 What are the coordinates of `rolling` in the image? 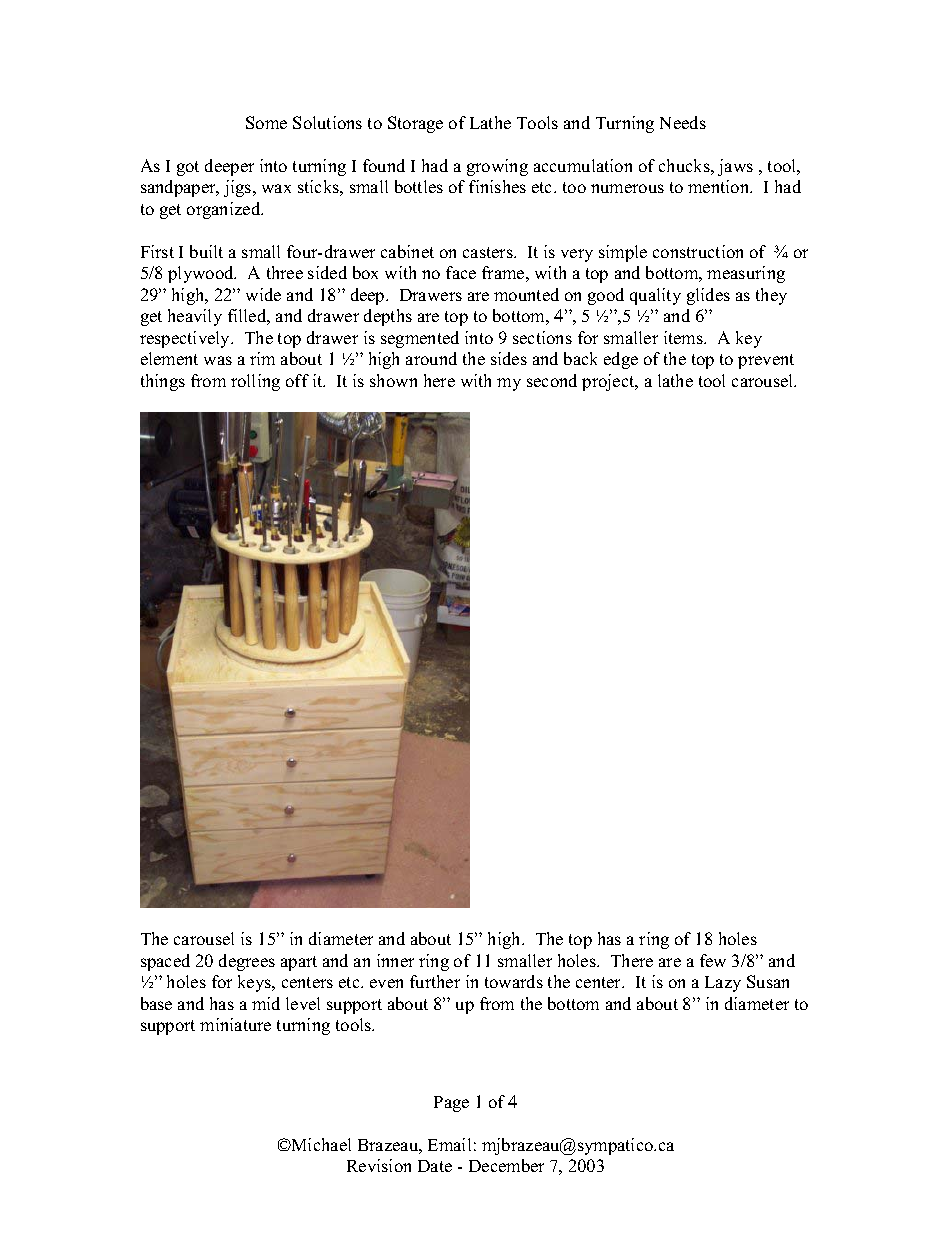 It's located at (255, 382).
